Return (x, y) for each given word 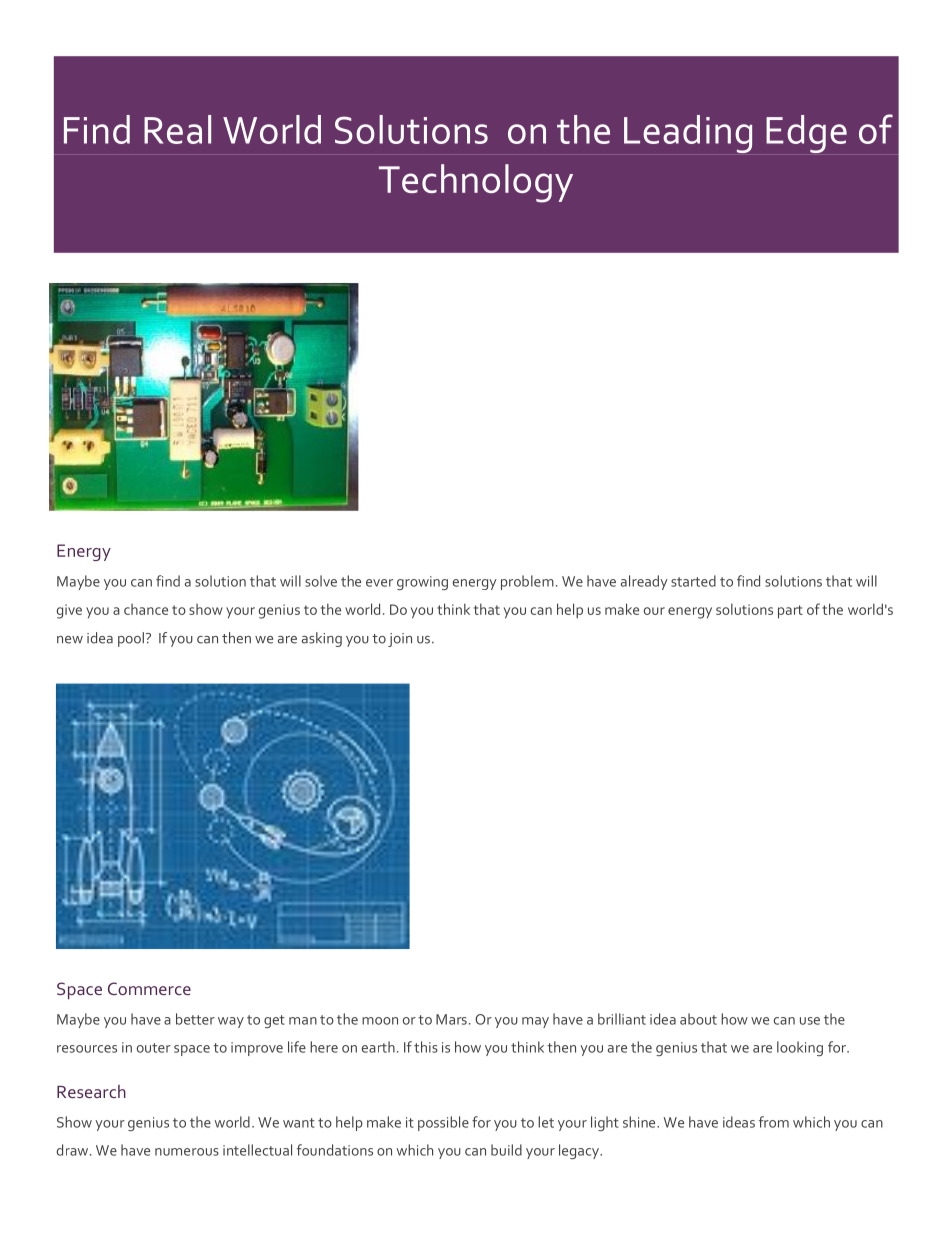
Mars (451, 1019)
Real (177, 129)
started (693, 581)
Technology (476, 183)
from (774, 1122)
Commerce (149, 988)
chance (146, 609)
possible (443, 1123)
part (790, 612)
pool (131, 639)
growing (422, 583)
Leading (688, 134)
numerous (187, 1152)
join (400, 640)
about (698, 1019)
